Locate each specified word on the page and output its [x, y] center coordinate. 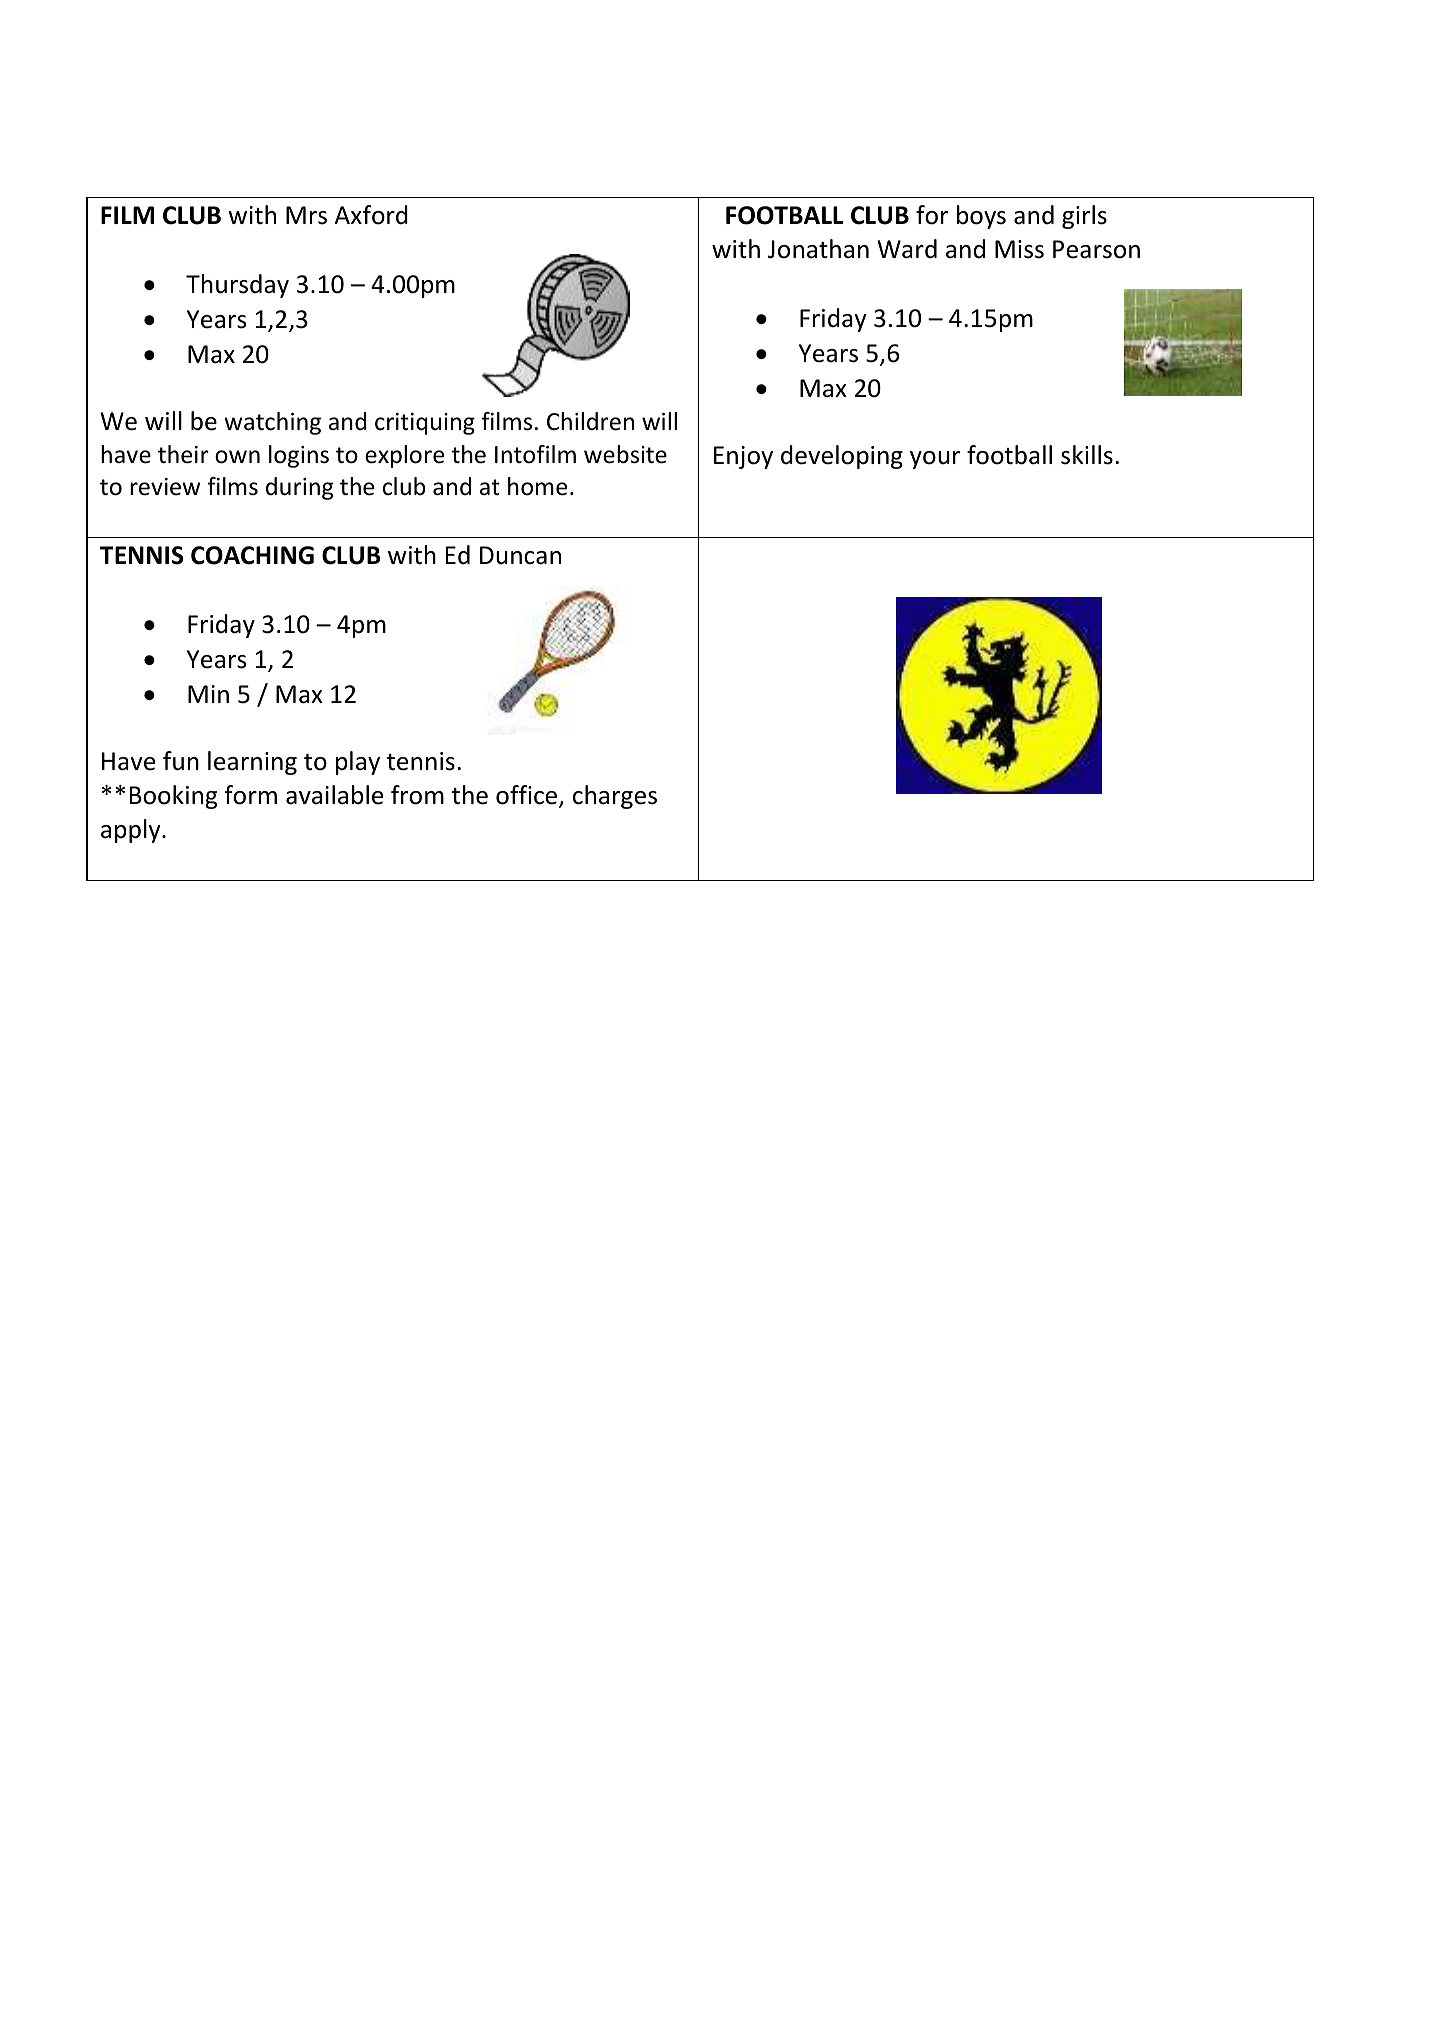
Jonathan [818, 249]
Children [590, 421]
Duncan [520, 555]
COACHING [252, 555]
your [935, 460]
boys [981, 217]
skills [1087, 455]
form [251, 795]
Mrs [306, 215]
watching [272, 423]
